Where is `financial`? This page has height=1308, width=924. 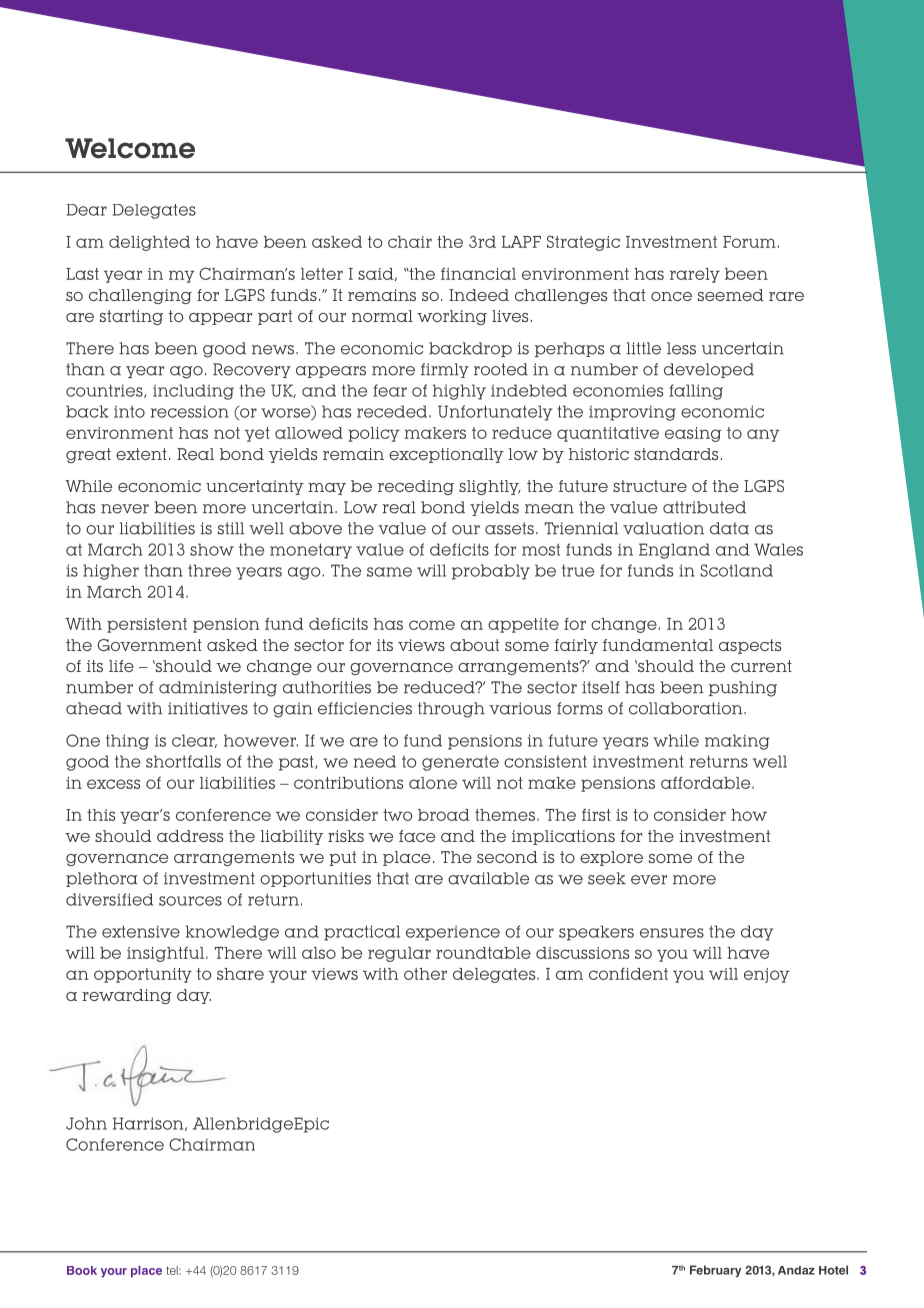 financial is located at coordinates (478, 273).
